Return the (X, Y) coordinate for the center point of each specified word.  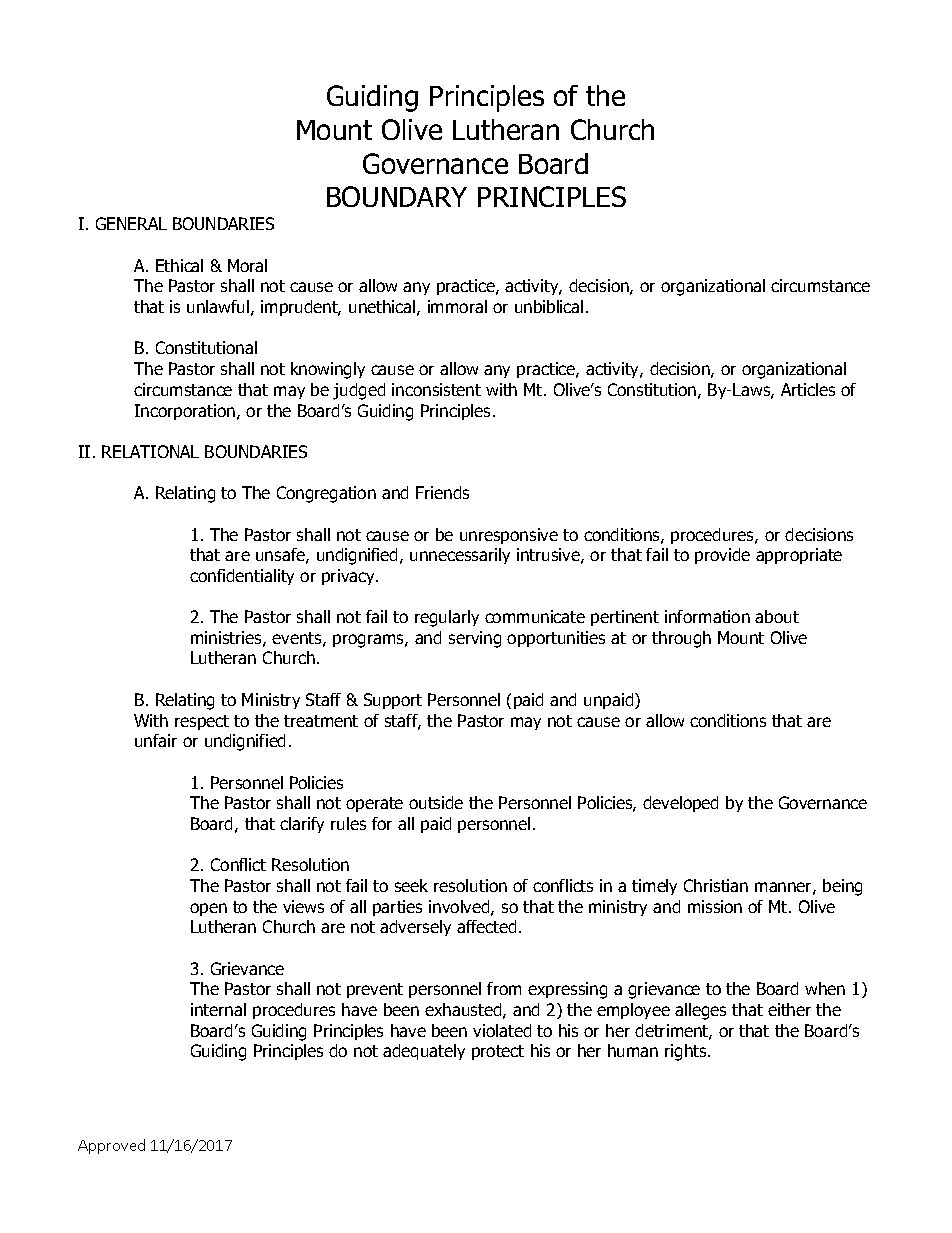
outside (436, 802)
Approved (111, 1146)
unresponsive (509, 536)
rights (687, 1052)
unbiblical (549, 306)
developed (680, 804)
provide (722, 556)
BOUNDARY (397, 196)
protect (498, 1052)
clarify (302, 825)
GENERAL (131, 223)
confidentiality (242, 577)
